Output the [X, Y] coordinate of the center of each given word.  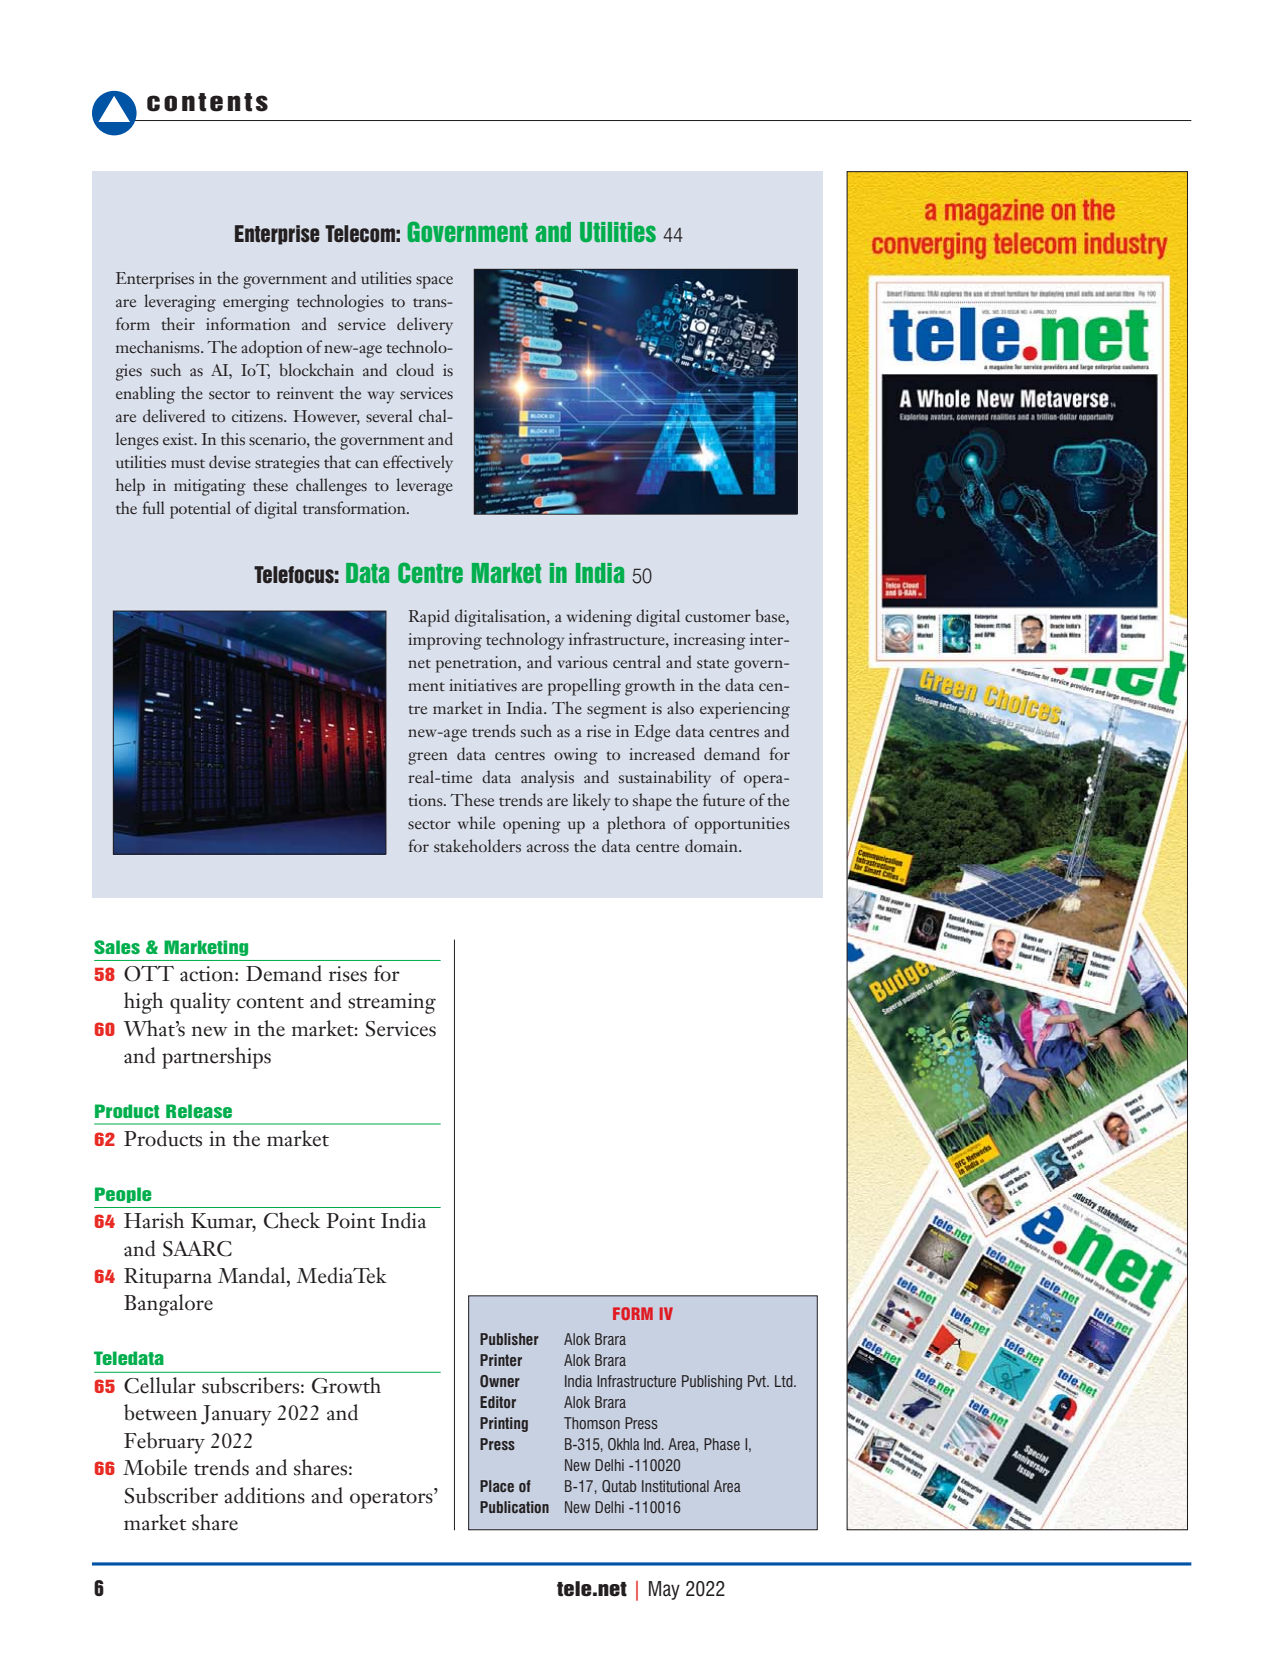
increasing [710, 641]
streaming [392, 1003]
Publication [514, 1507]
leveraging [180, 303]
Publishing [712, 1382]
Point [350, 1221]
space [434, 282]
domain [712, 845]
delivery [425, 326]
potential [200, 510]
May [664, 1590]
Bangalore [168, 1305]
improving [445, 641]
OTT [149, 974]
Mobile [155, 1467]
